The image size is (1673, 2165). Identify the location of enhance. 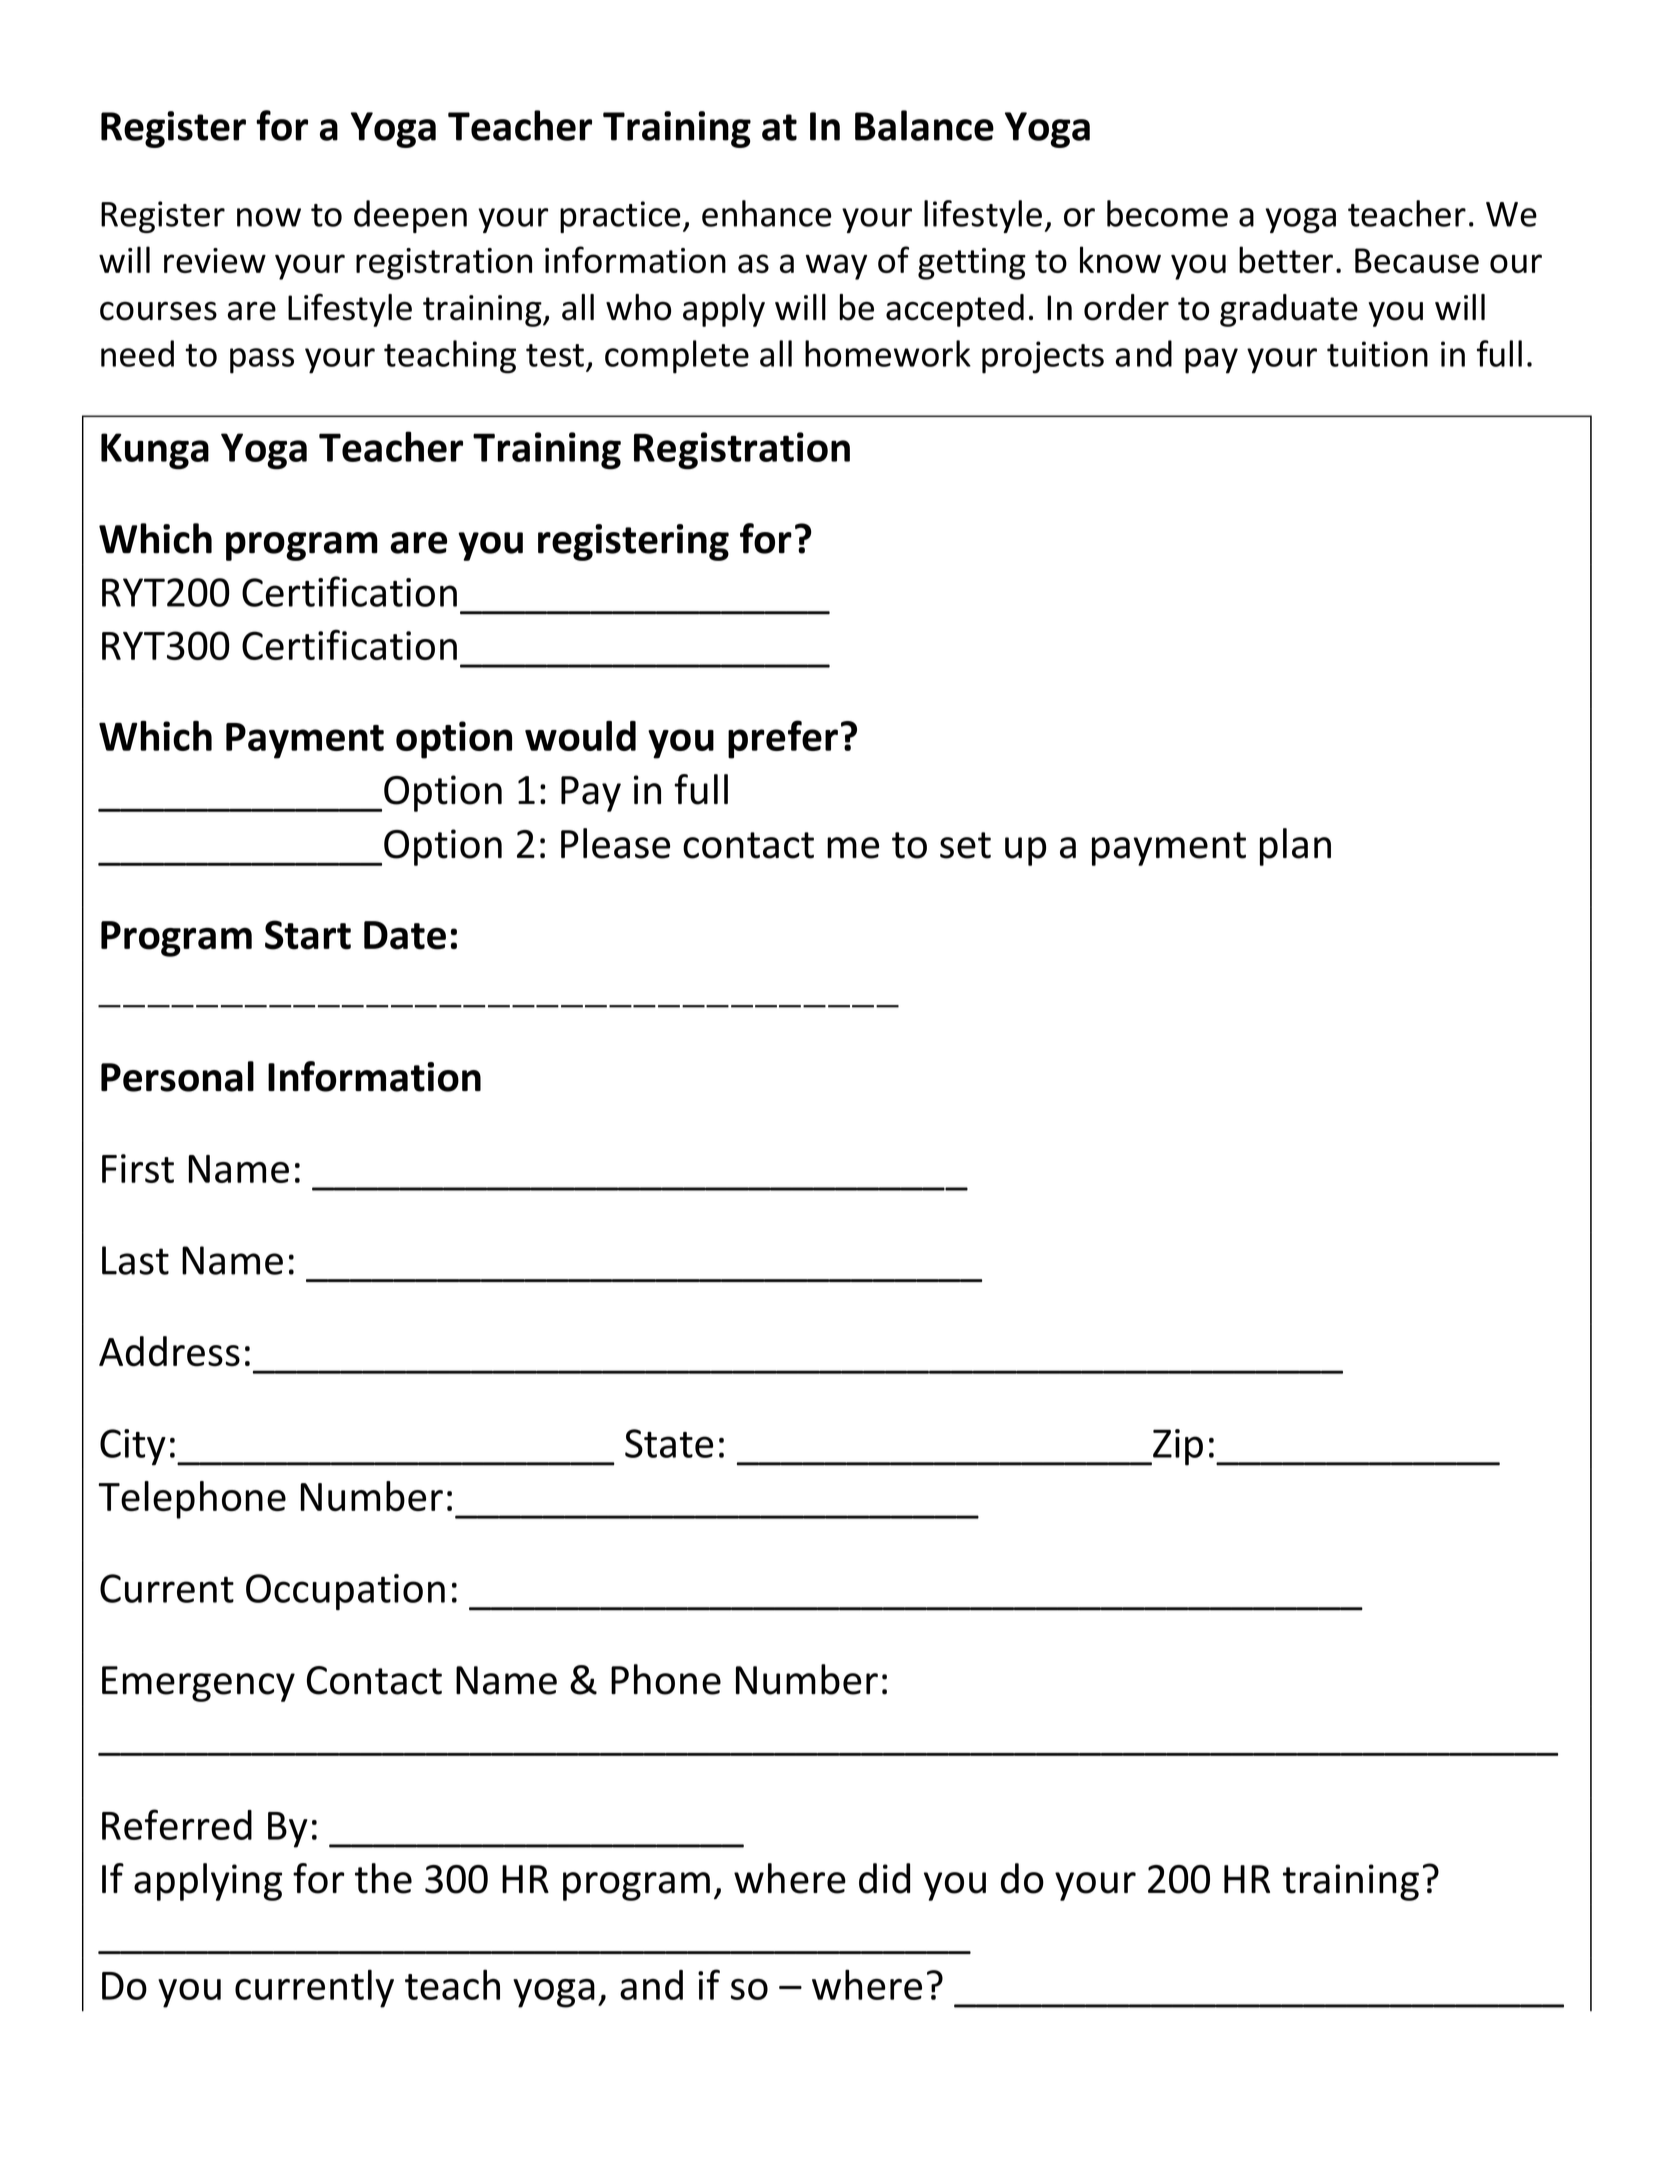
(766, 213).
